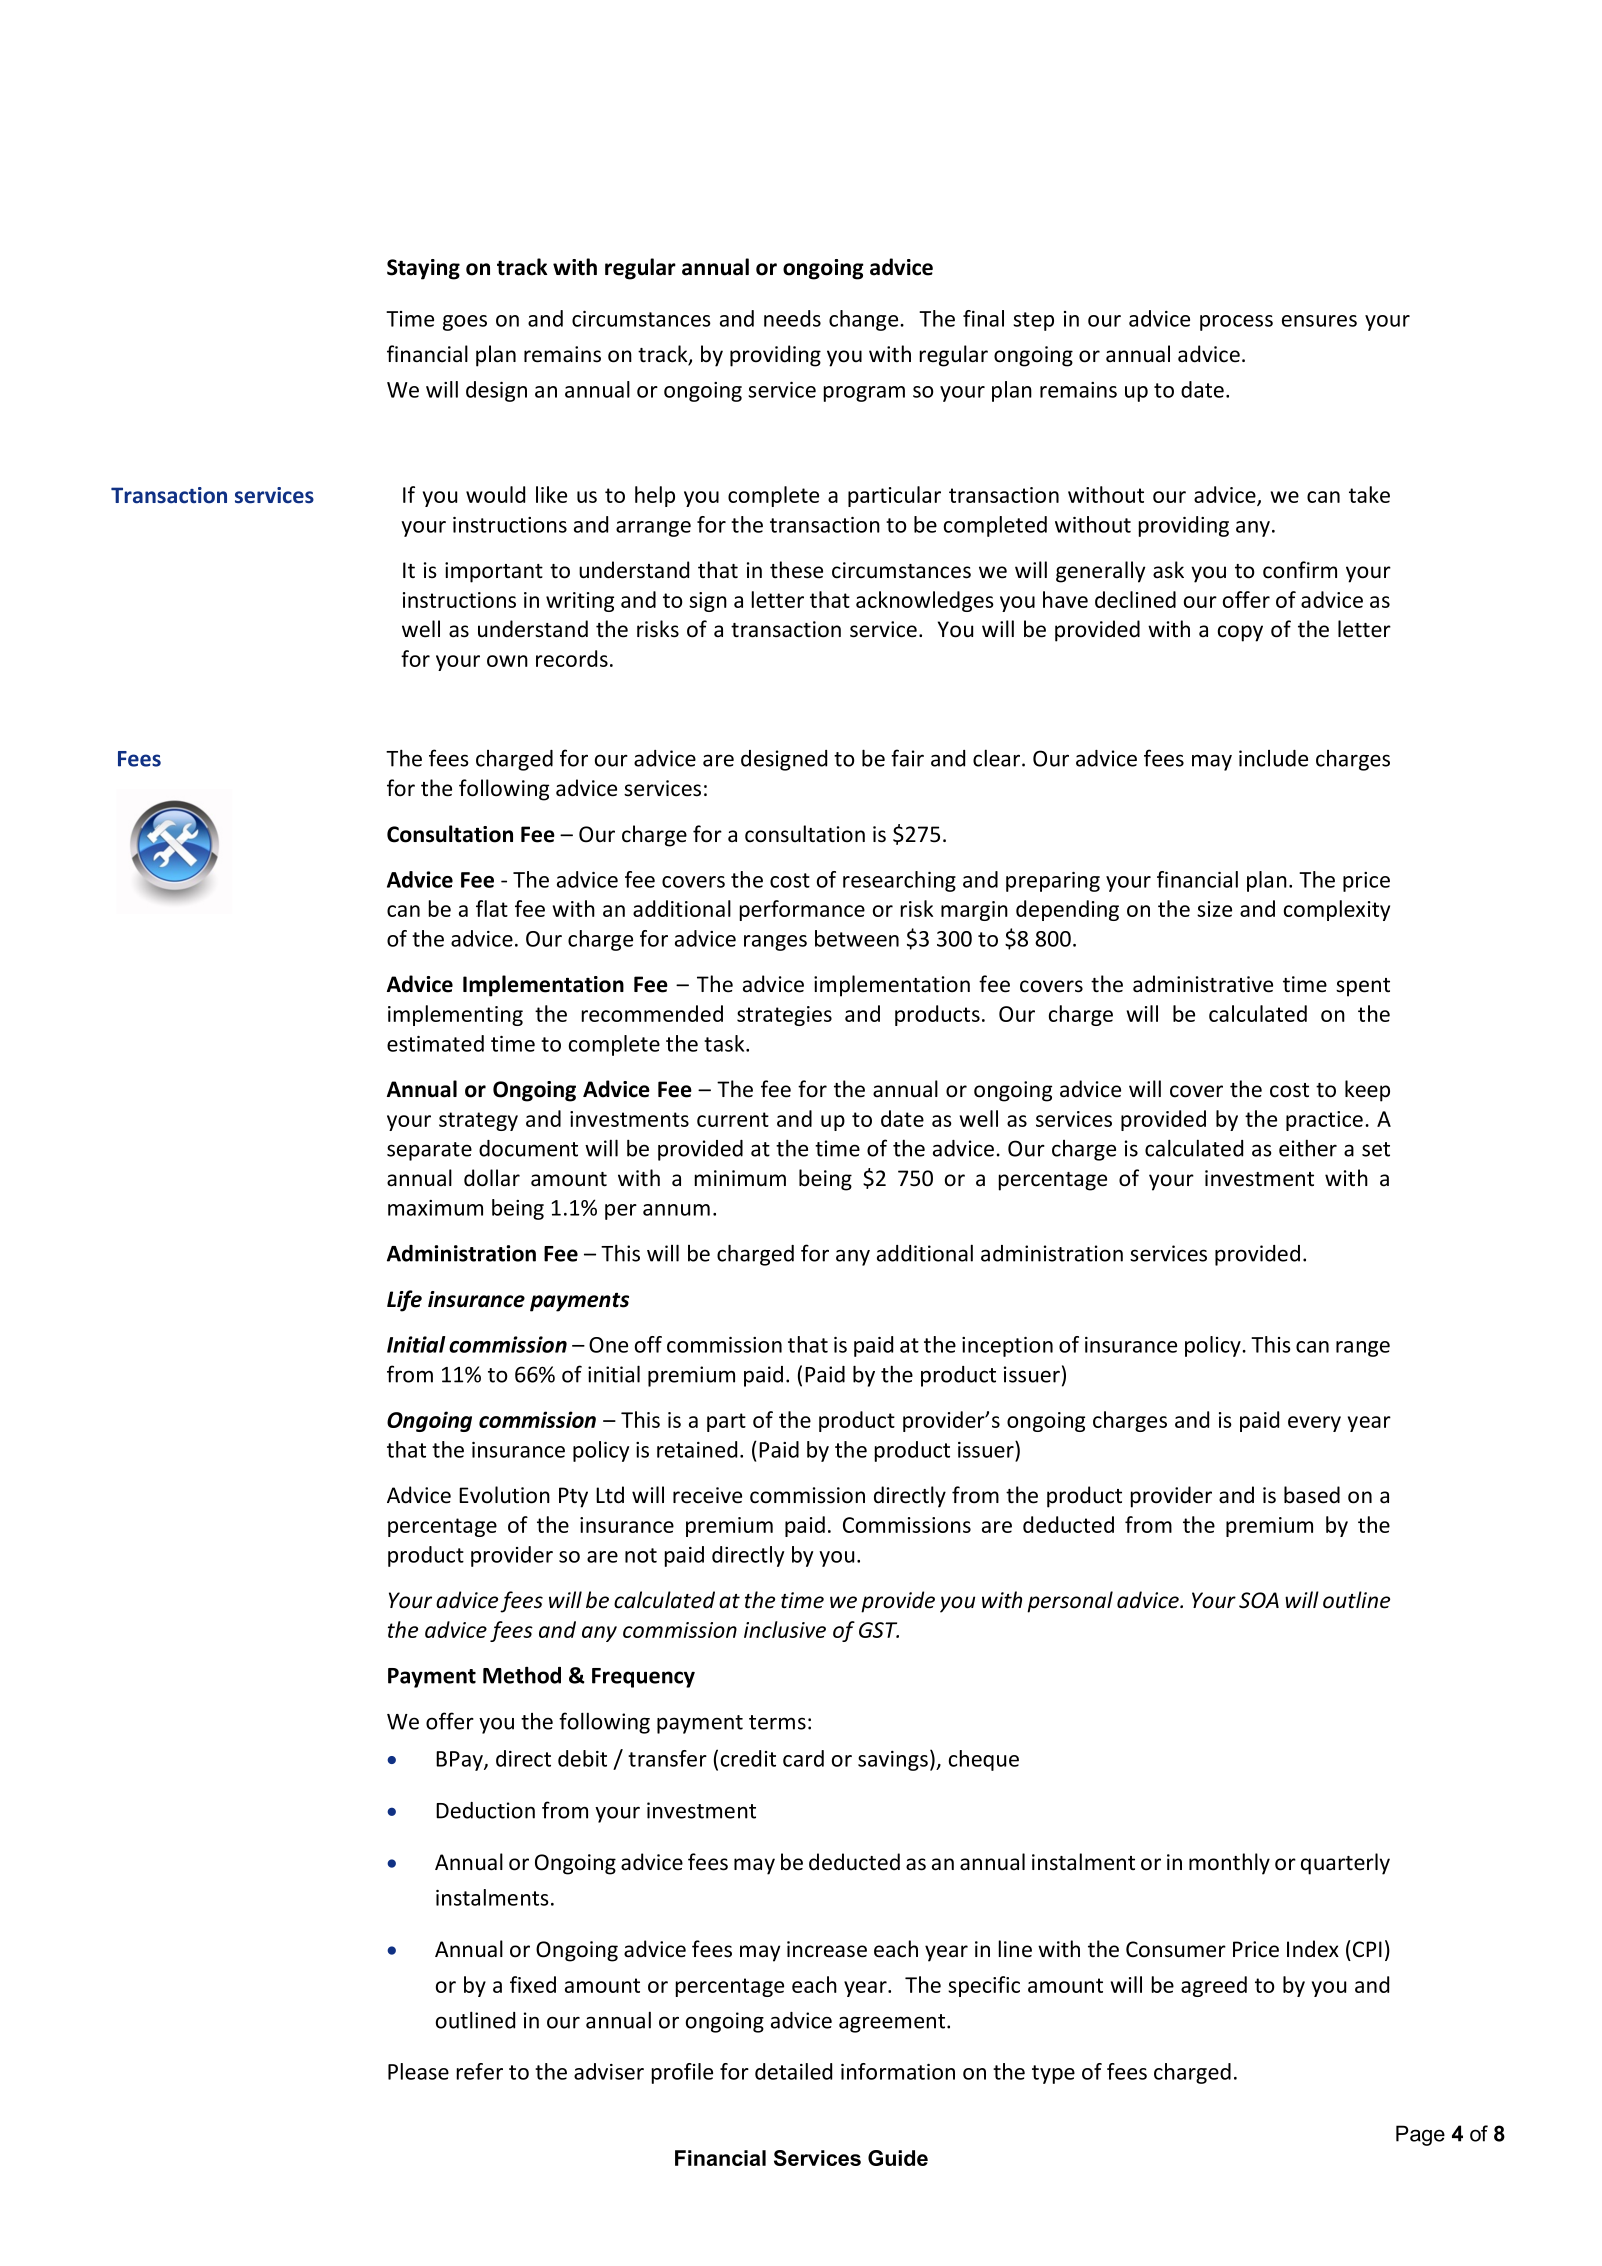 The width and height of the screenshot is (1602, 2266). Describe the element at coordinates (479, 2071) in the screenshot. I see `refer` at that location.
